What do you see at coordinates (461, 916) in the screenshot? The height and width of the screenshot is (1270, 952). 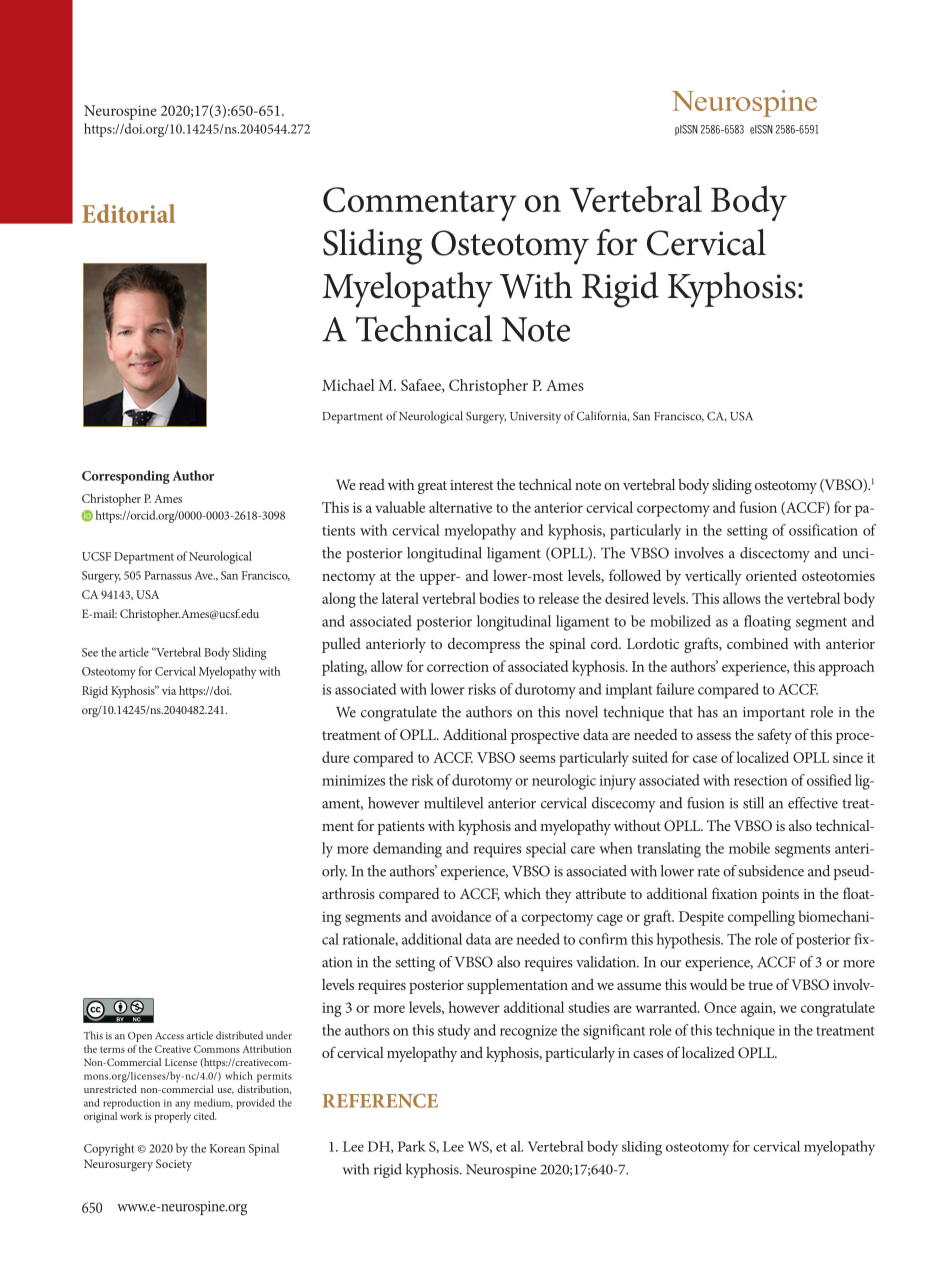 I see `avoidance` at bounding box center [461, 916].
